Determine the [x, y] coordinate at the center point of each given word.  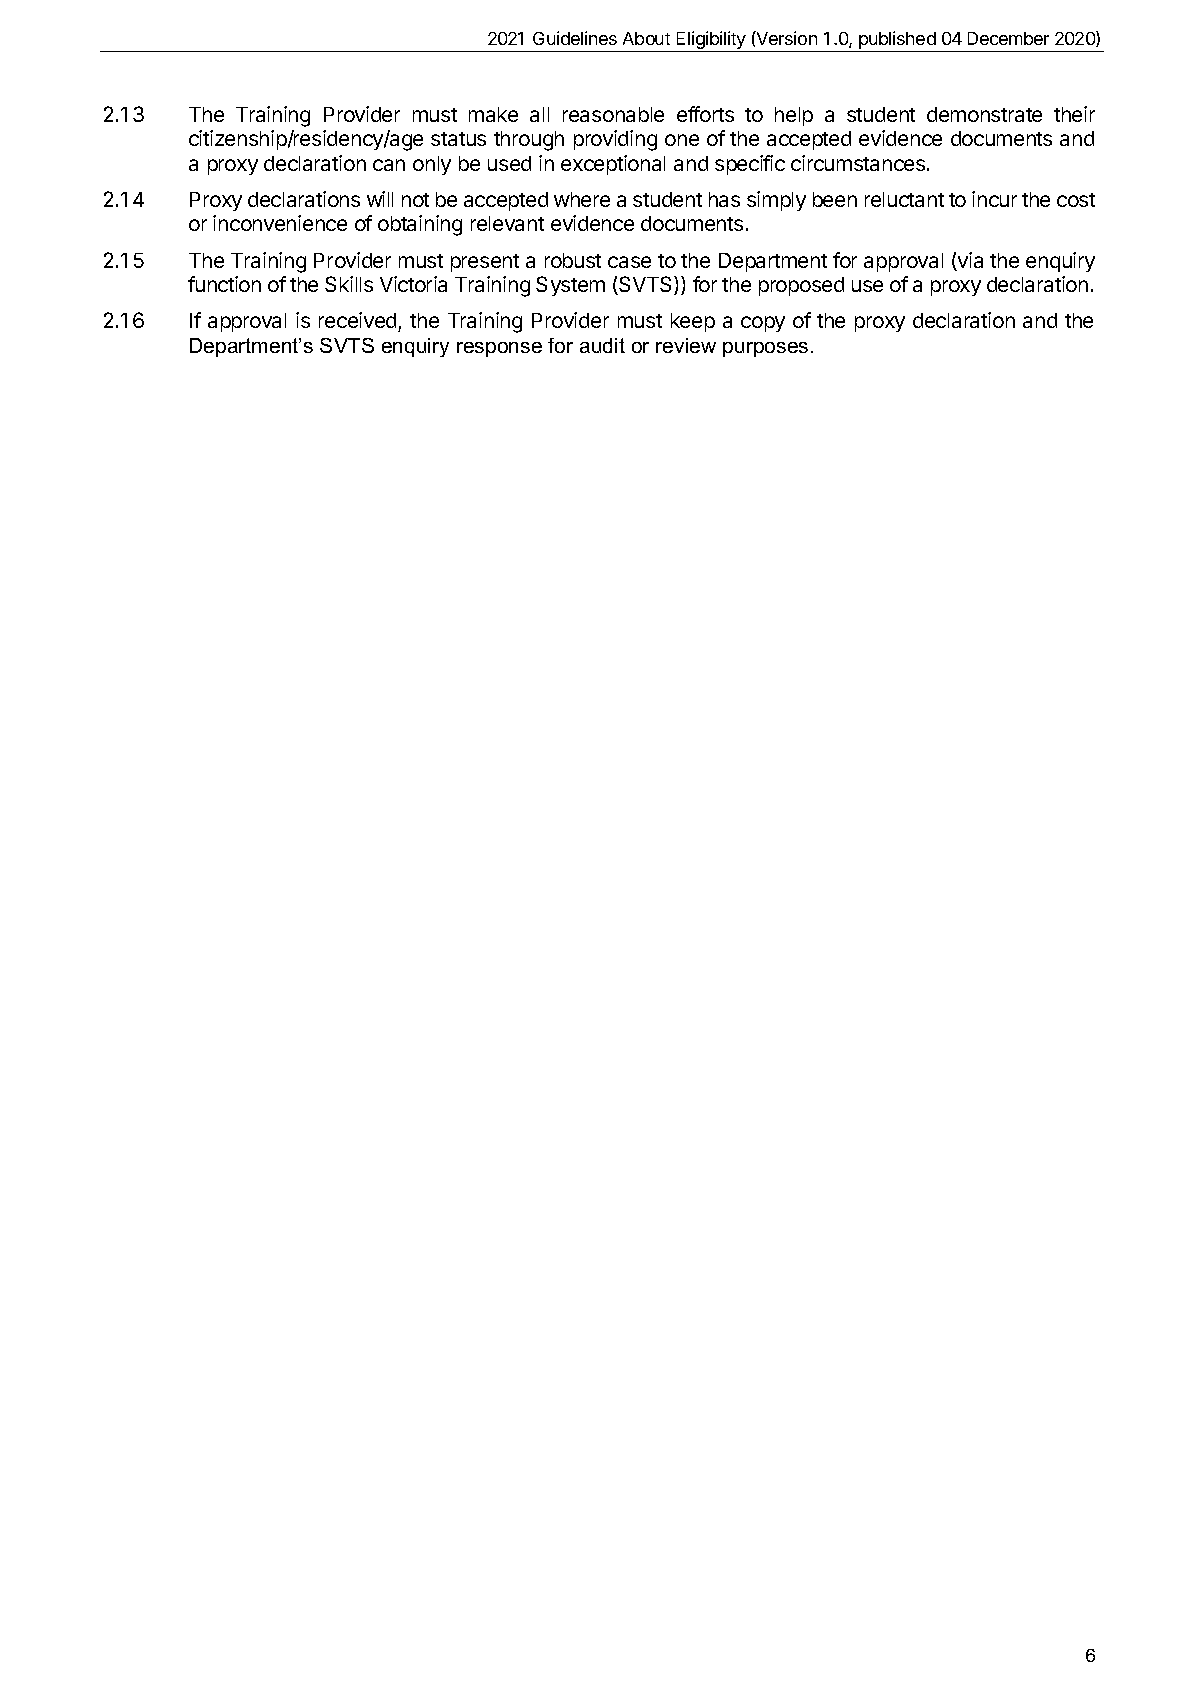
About [646, 38]
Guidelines [575, 38]
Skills [349, 284]
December [1008, 38]
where [582, 199]
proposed [801, 286]
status [458, 139]
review [686, 345]
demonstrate [984, 114]
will [380, 199]
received [359, 322]
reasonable [613, 114]
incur [994, 199]
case [629, 262]
